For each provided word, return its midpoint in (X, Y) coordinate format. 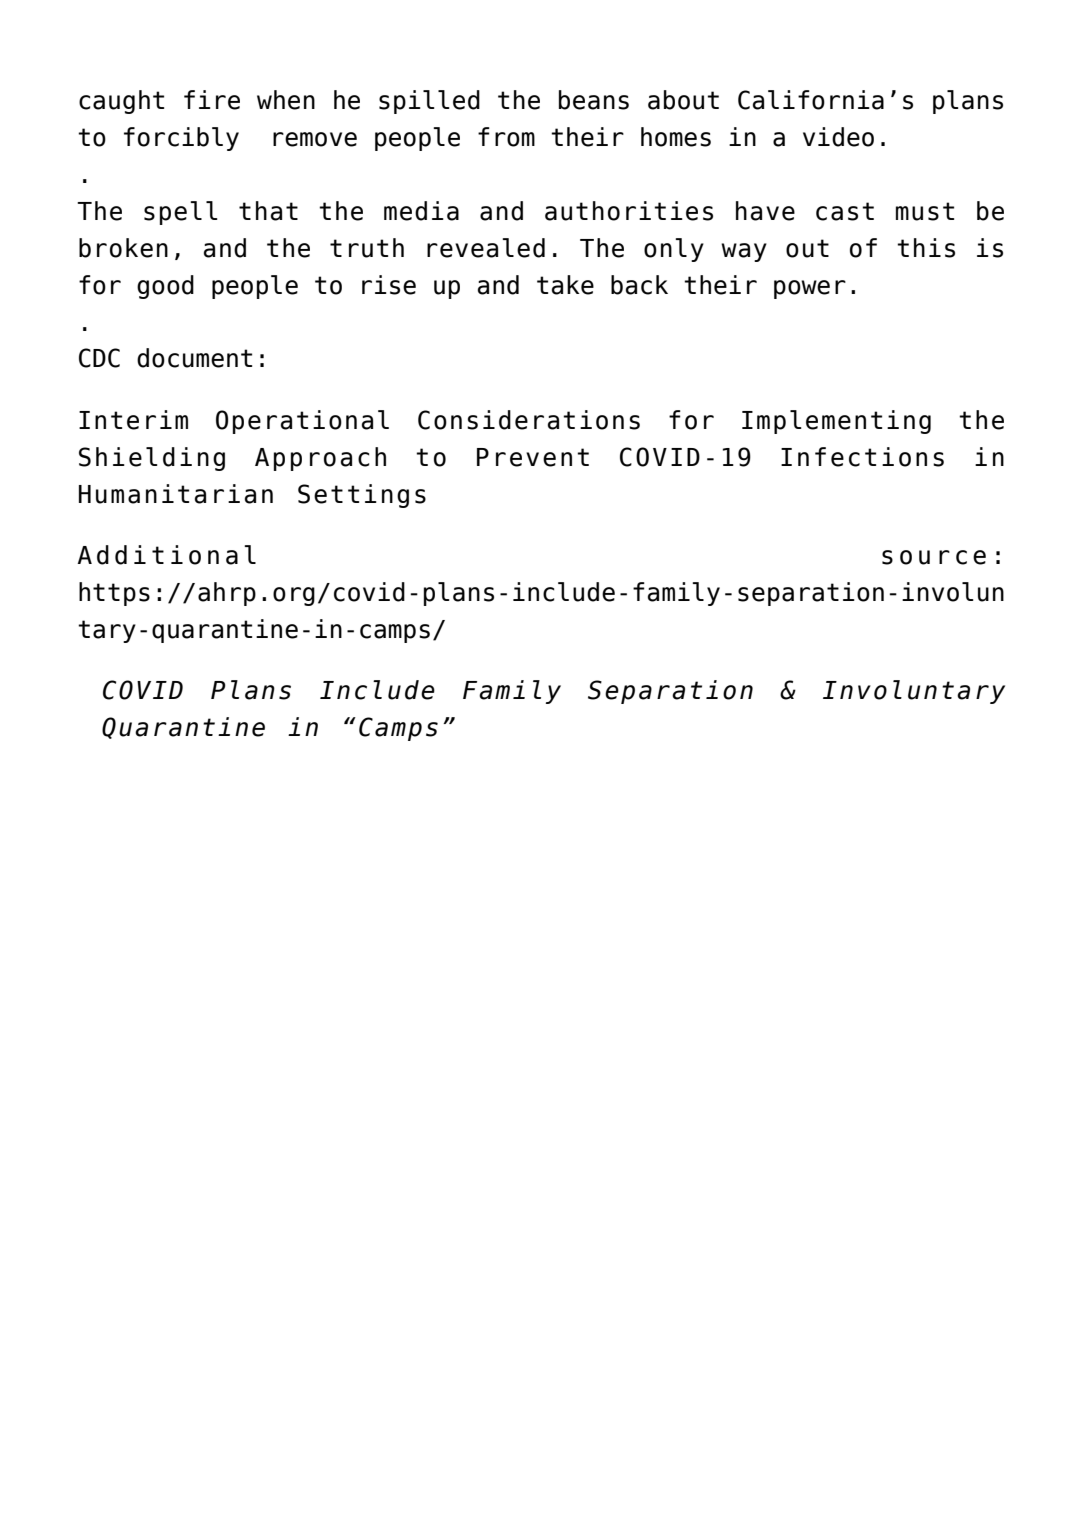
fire (212, 100)
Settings (362, 496)
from (506, 137)
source (934, 557)
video (838, 137)
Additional (166, 555)
